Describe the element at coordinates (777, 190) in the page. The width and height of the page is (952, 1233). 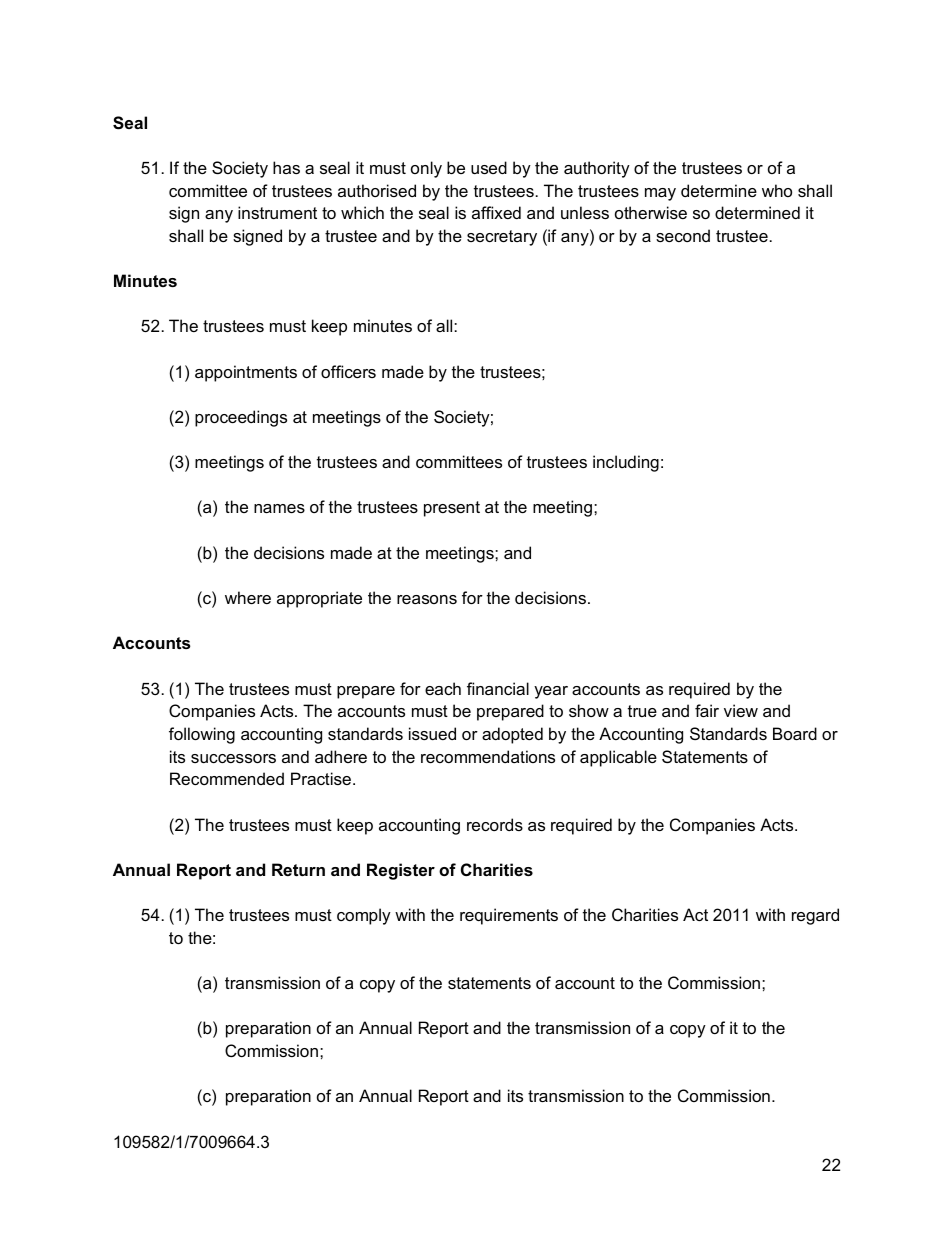
I see `who` at that location.
